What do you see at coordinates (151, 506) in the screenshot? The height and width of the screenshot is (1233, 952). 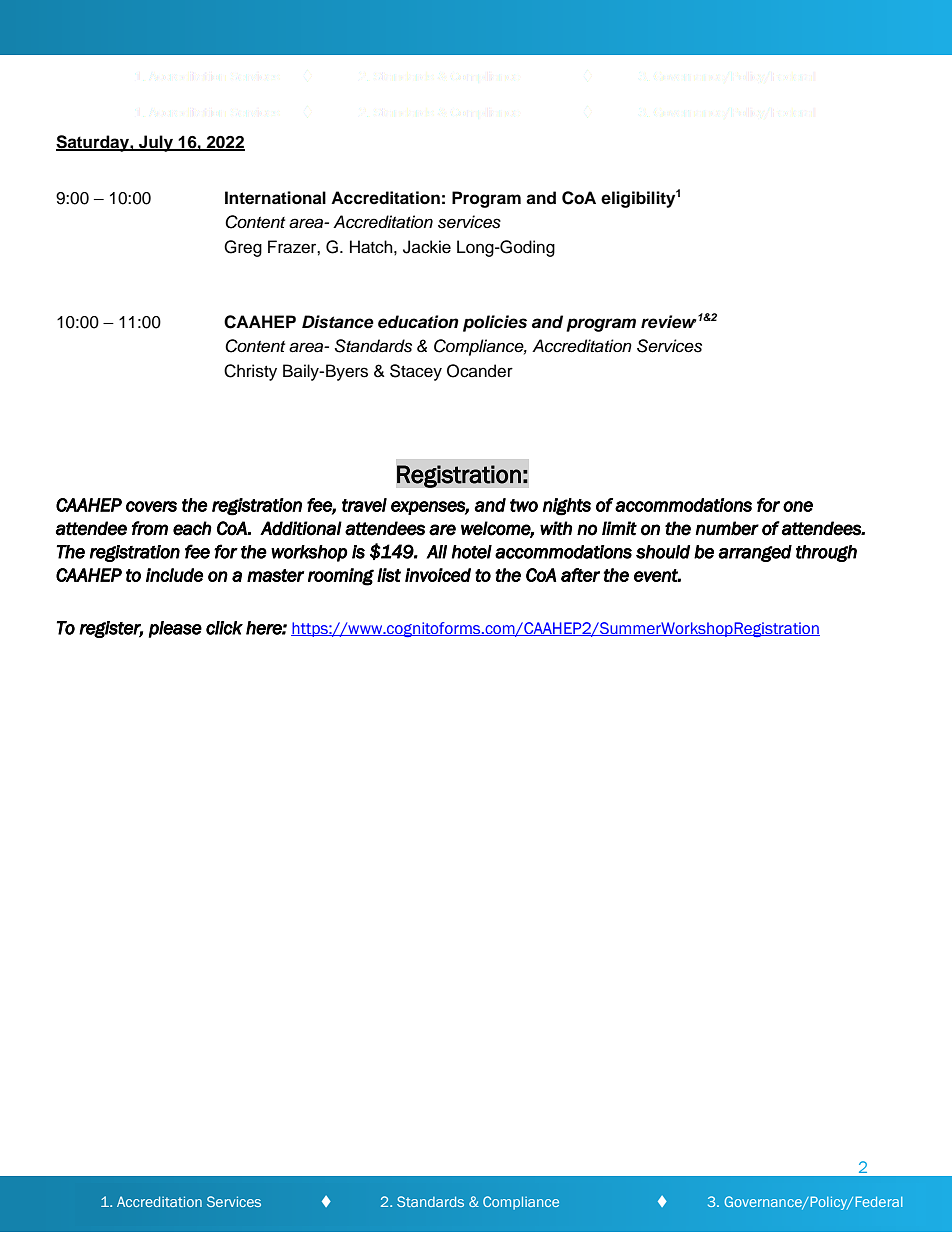 I see `covers` at bounding box center [151, 506].
